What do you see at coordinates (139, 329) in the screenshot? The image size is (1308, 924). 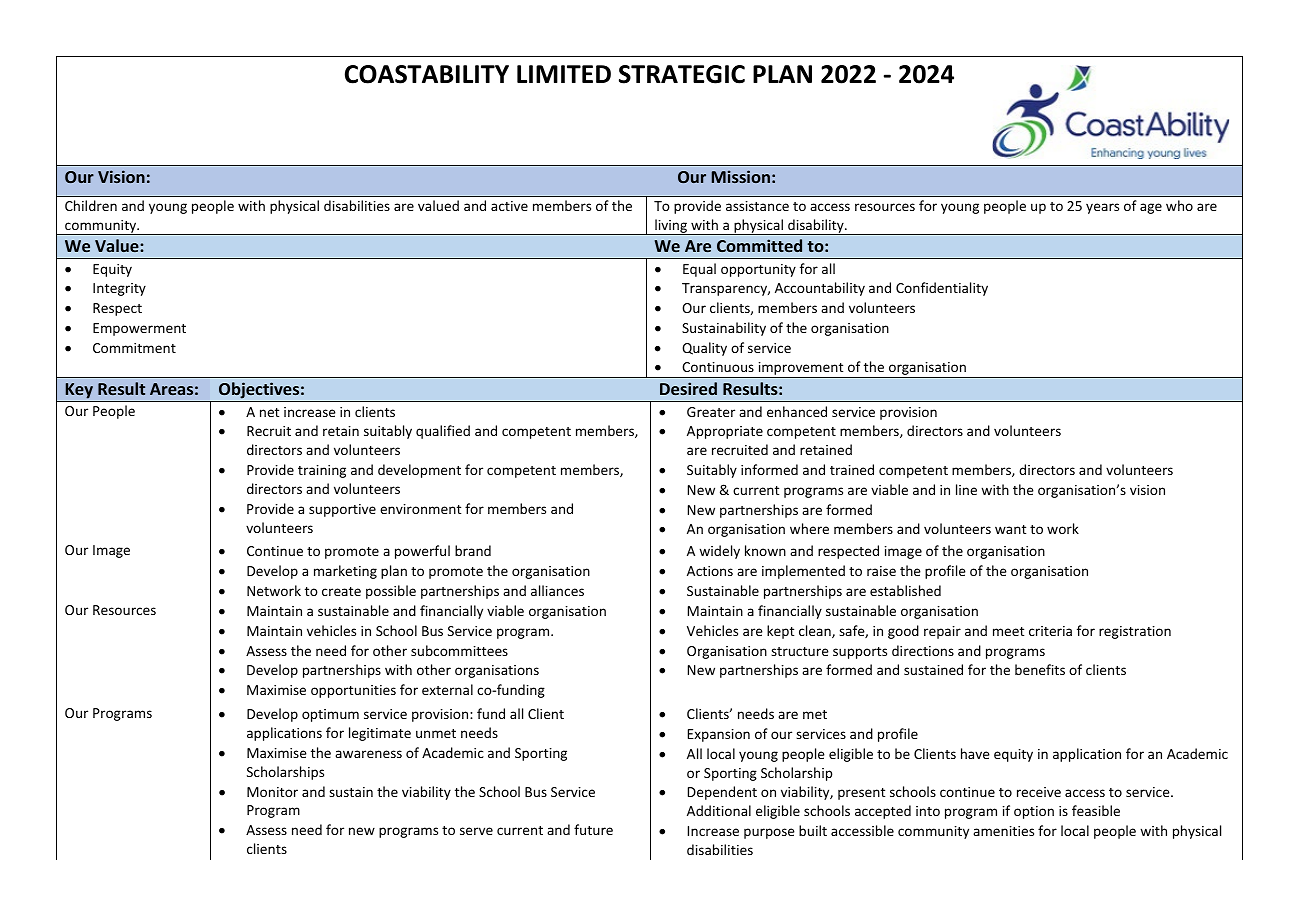 I see `Empowerment` at bounding box center [139, 329].
